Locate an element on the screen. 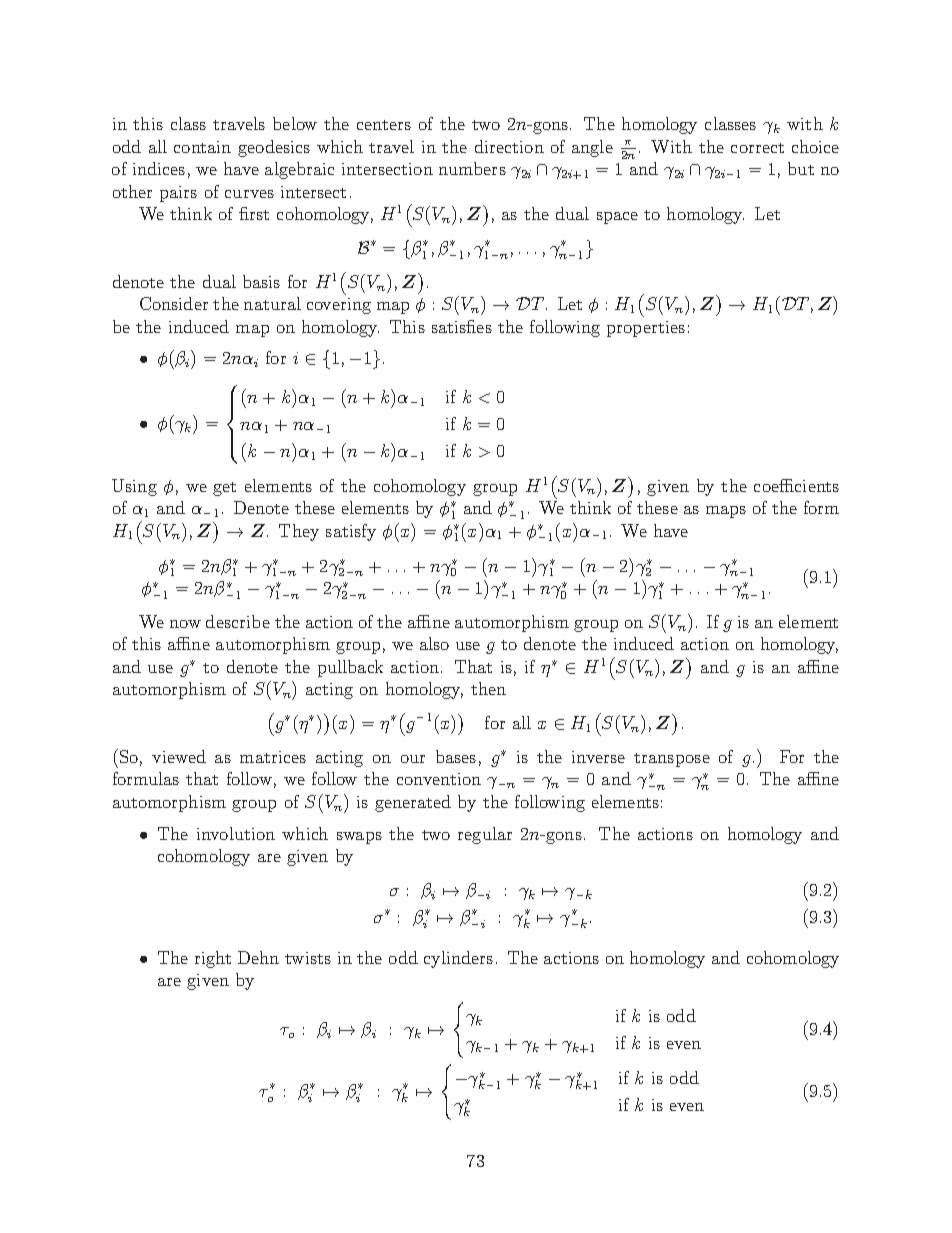 The height and width of the screenshot is (1233, 952). cylinders is located at coordinates (458, 959).
